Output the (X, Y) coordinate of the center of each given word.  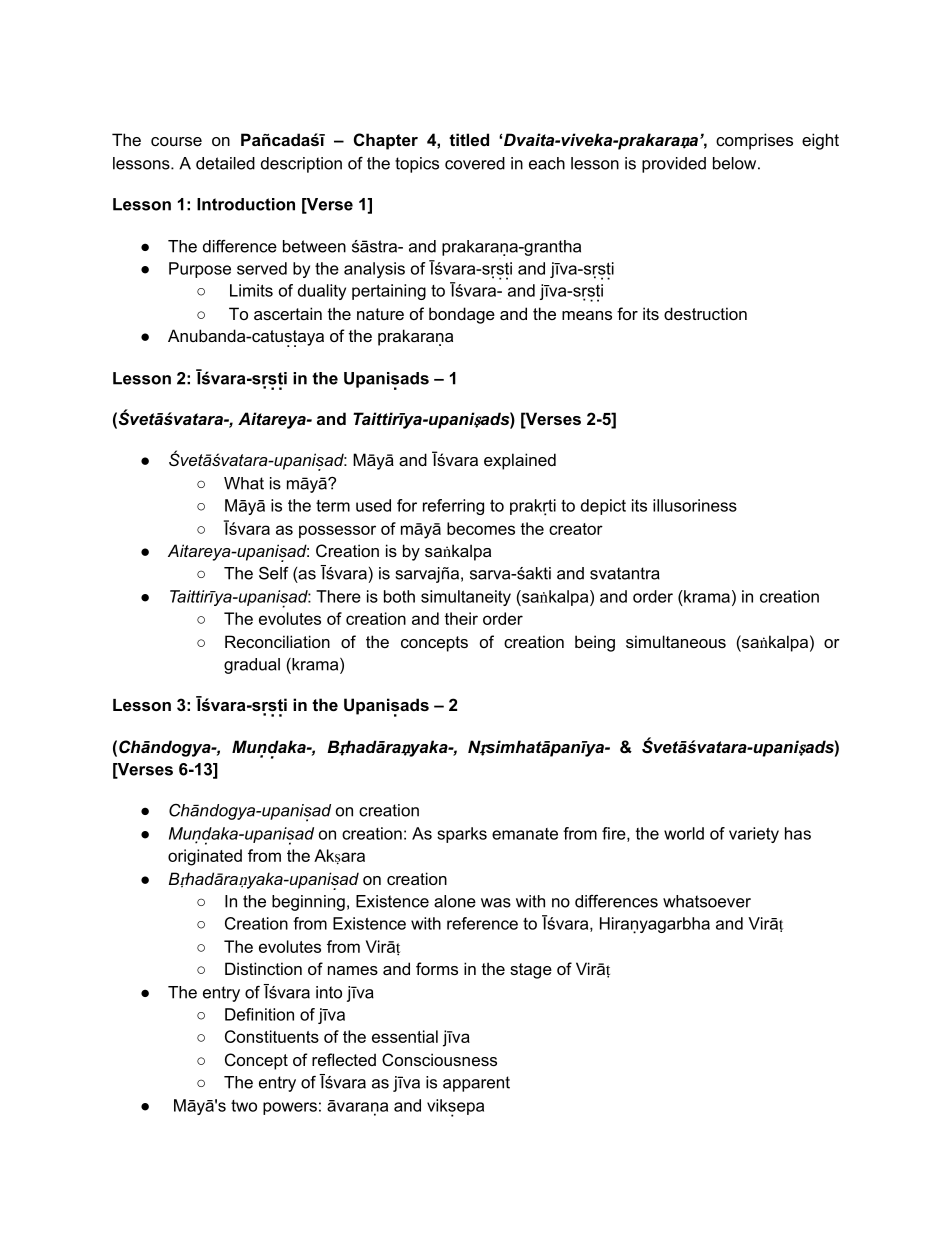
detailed (225, 163)
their (461, 618)
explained (520, 461)
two (244, 1106)
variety (754, 835)
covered (475, 163)
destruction (705, 313)
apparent (476, 1084)
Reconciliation (277, 641)
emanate (525, 834)
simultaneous (676, 641)
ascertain (288, 313)
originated (205, 857)
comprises (754, 141)
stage (531, 971)
